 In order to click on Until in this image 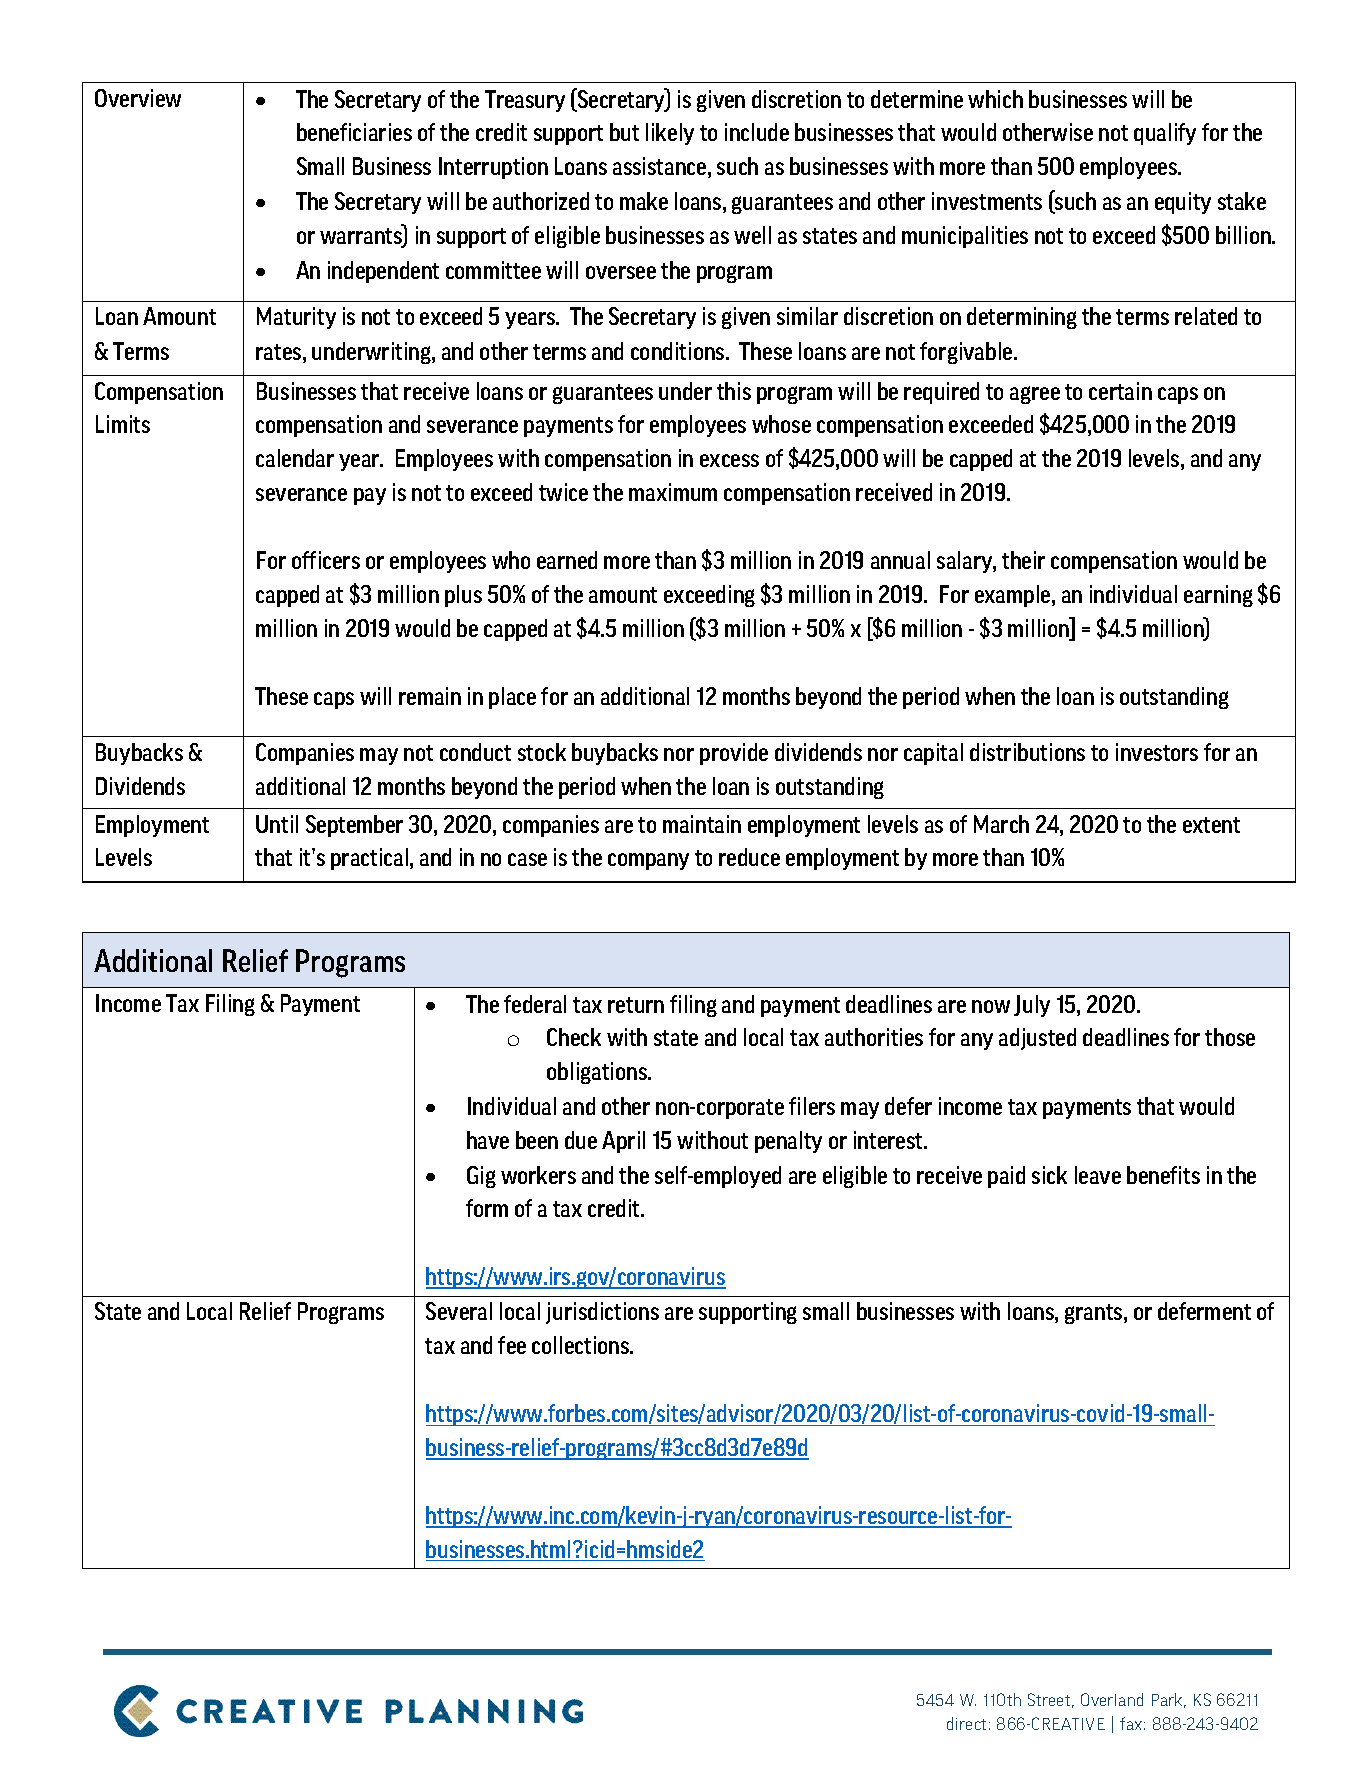, I will do `click(277, 824)`.
